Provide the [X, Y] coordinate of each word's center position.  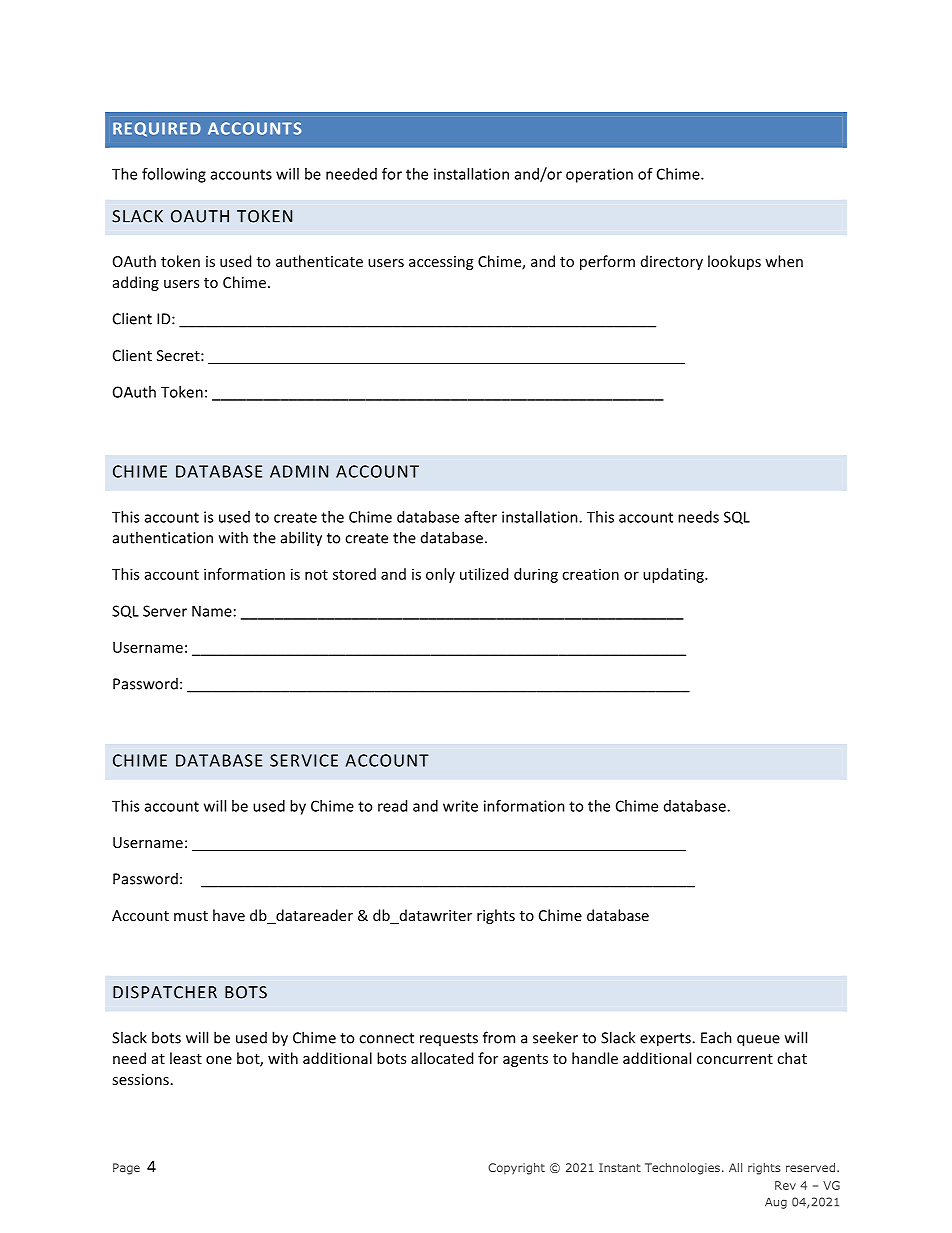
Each [716, 1037]
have [229, 915]
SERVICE [304, 760]
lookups [734, 262]
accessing [441, 263]
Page [126, 1169]
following [174, 175]
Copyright [516, 1169]
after [481, 517]
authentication [163, 537]
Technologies [682, 1169]
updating [674, 575]
